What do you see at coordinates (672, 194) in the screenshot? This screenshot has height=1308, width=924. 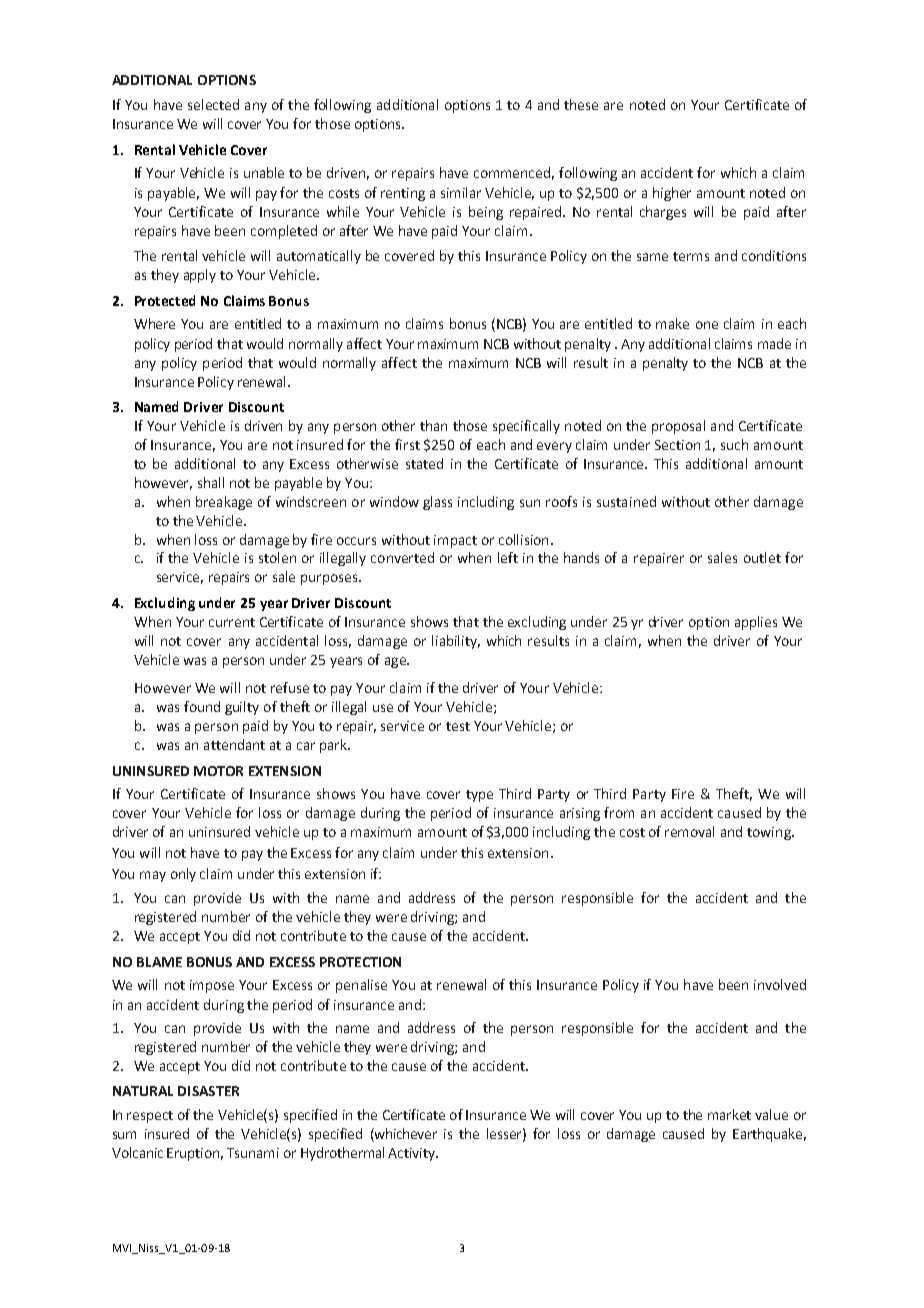 I see `higher` at bounding box center [672, 194].
